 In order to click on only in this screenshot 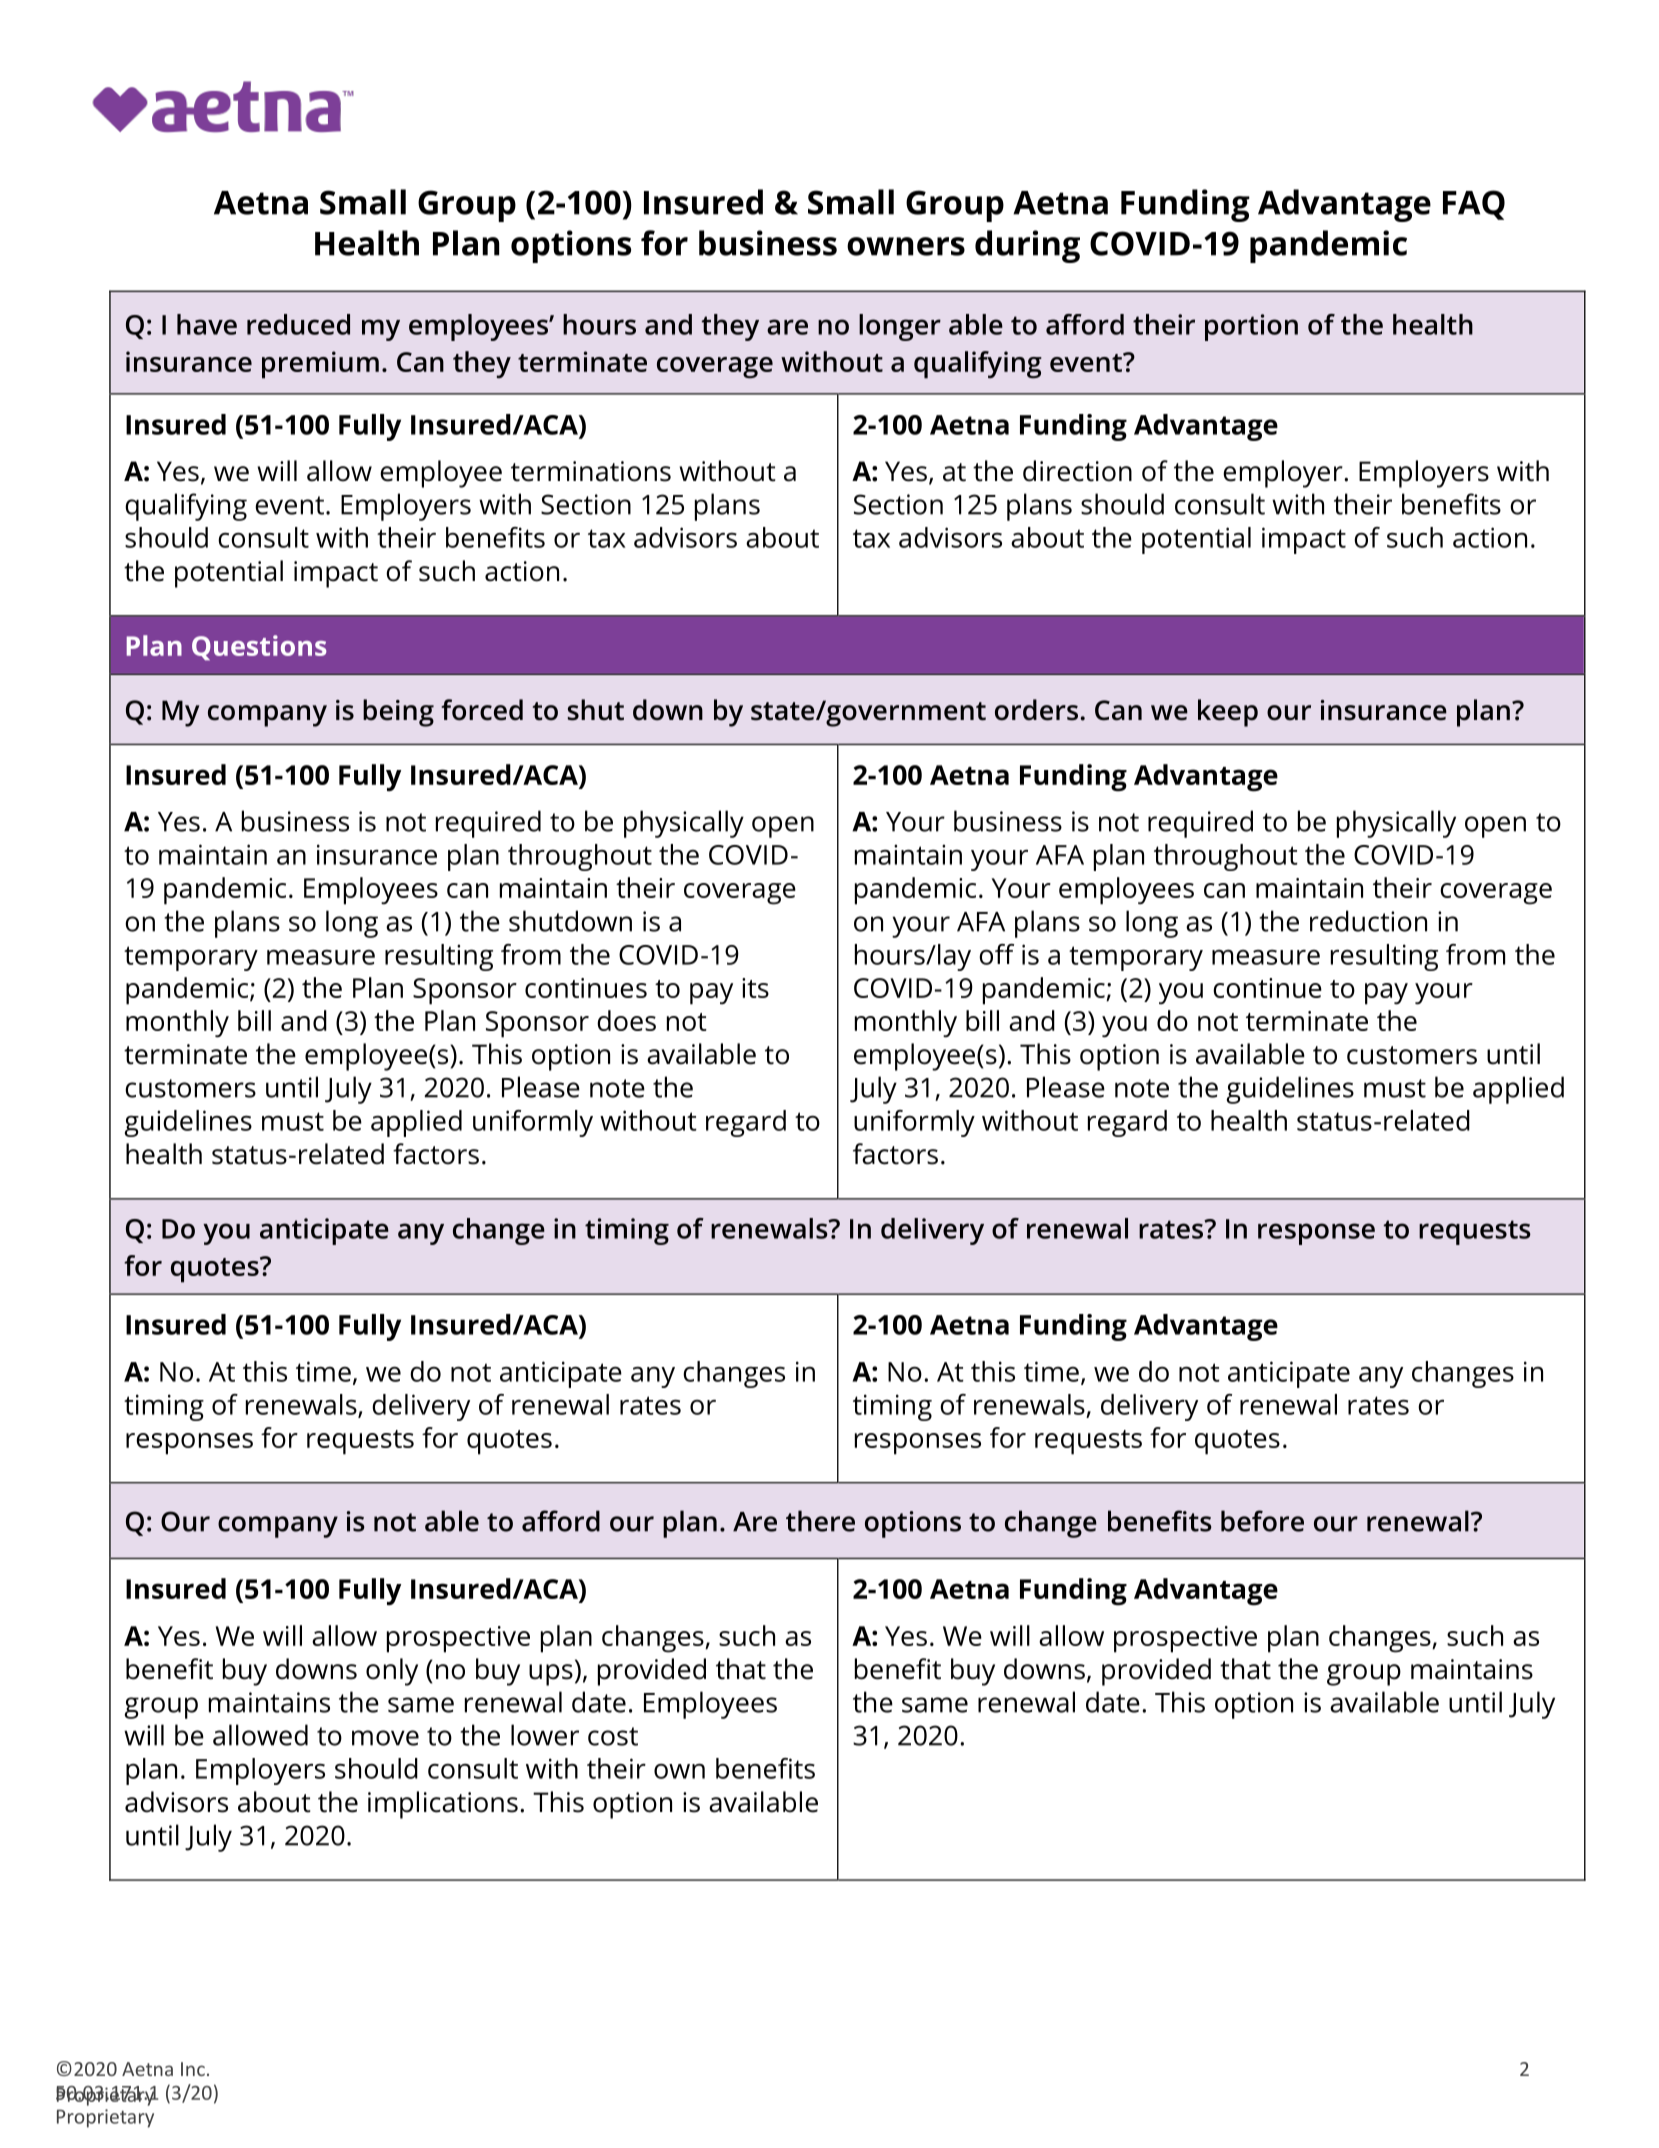, I will do `click(392, 1672)`.
